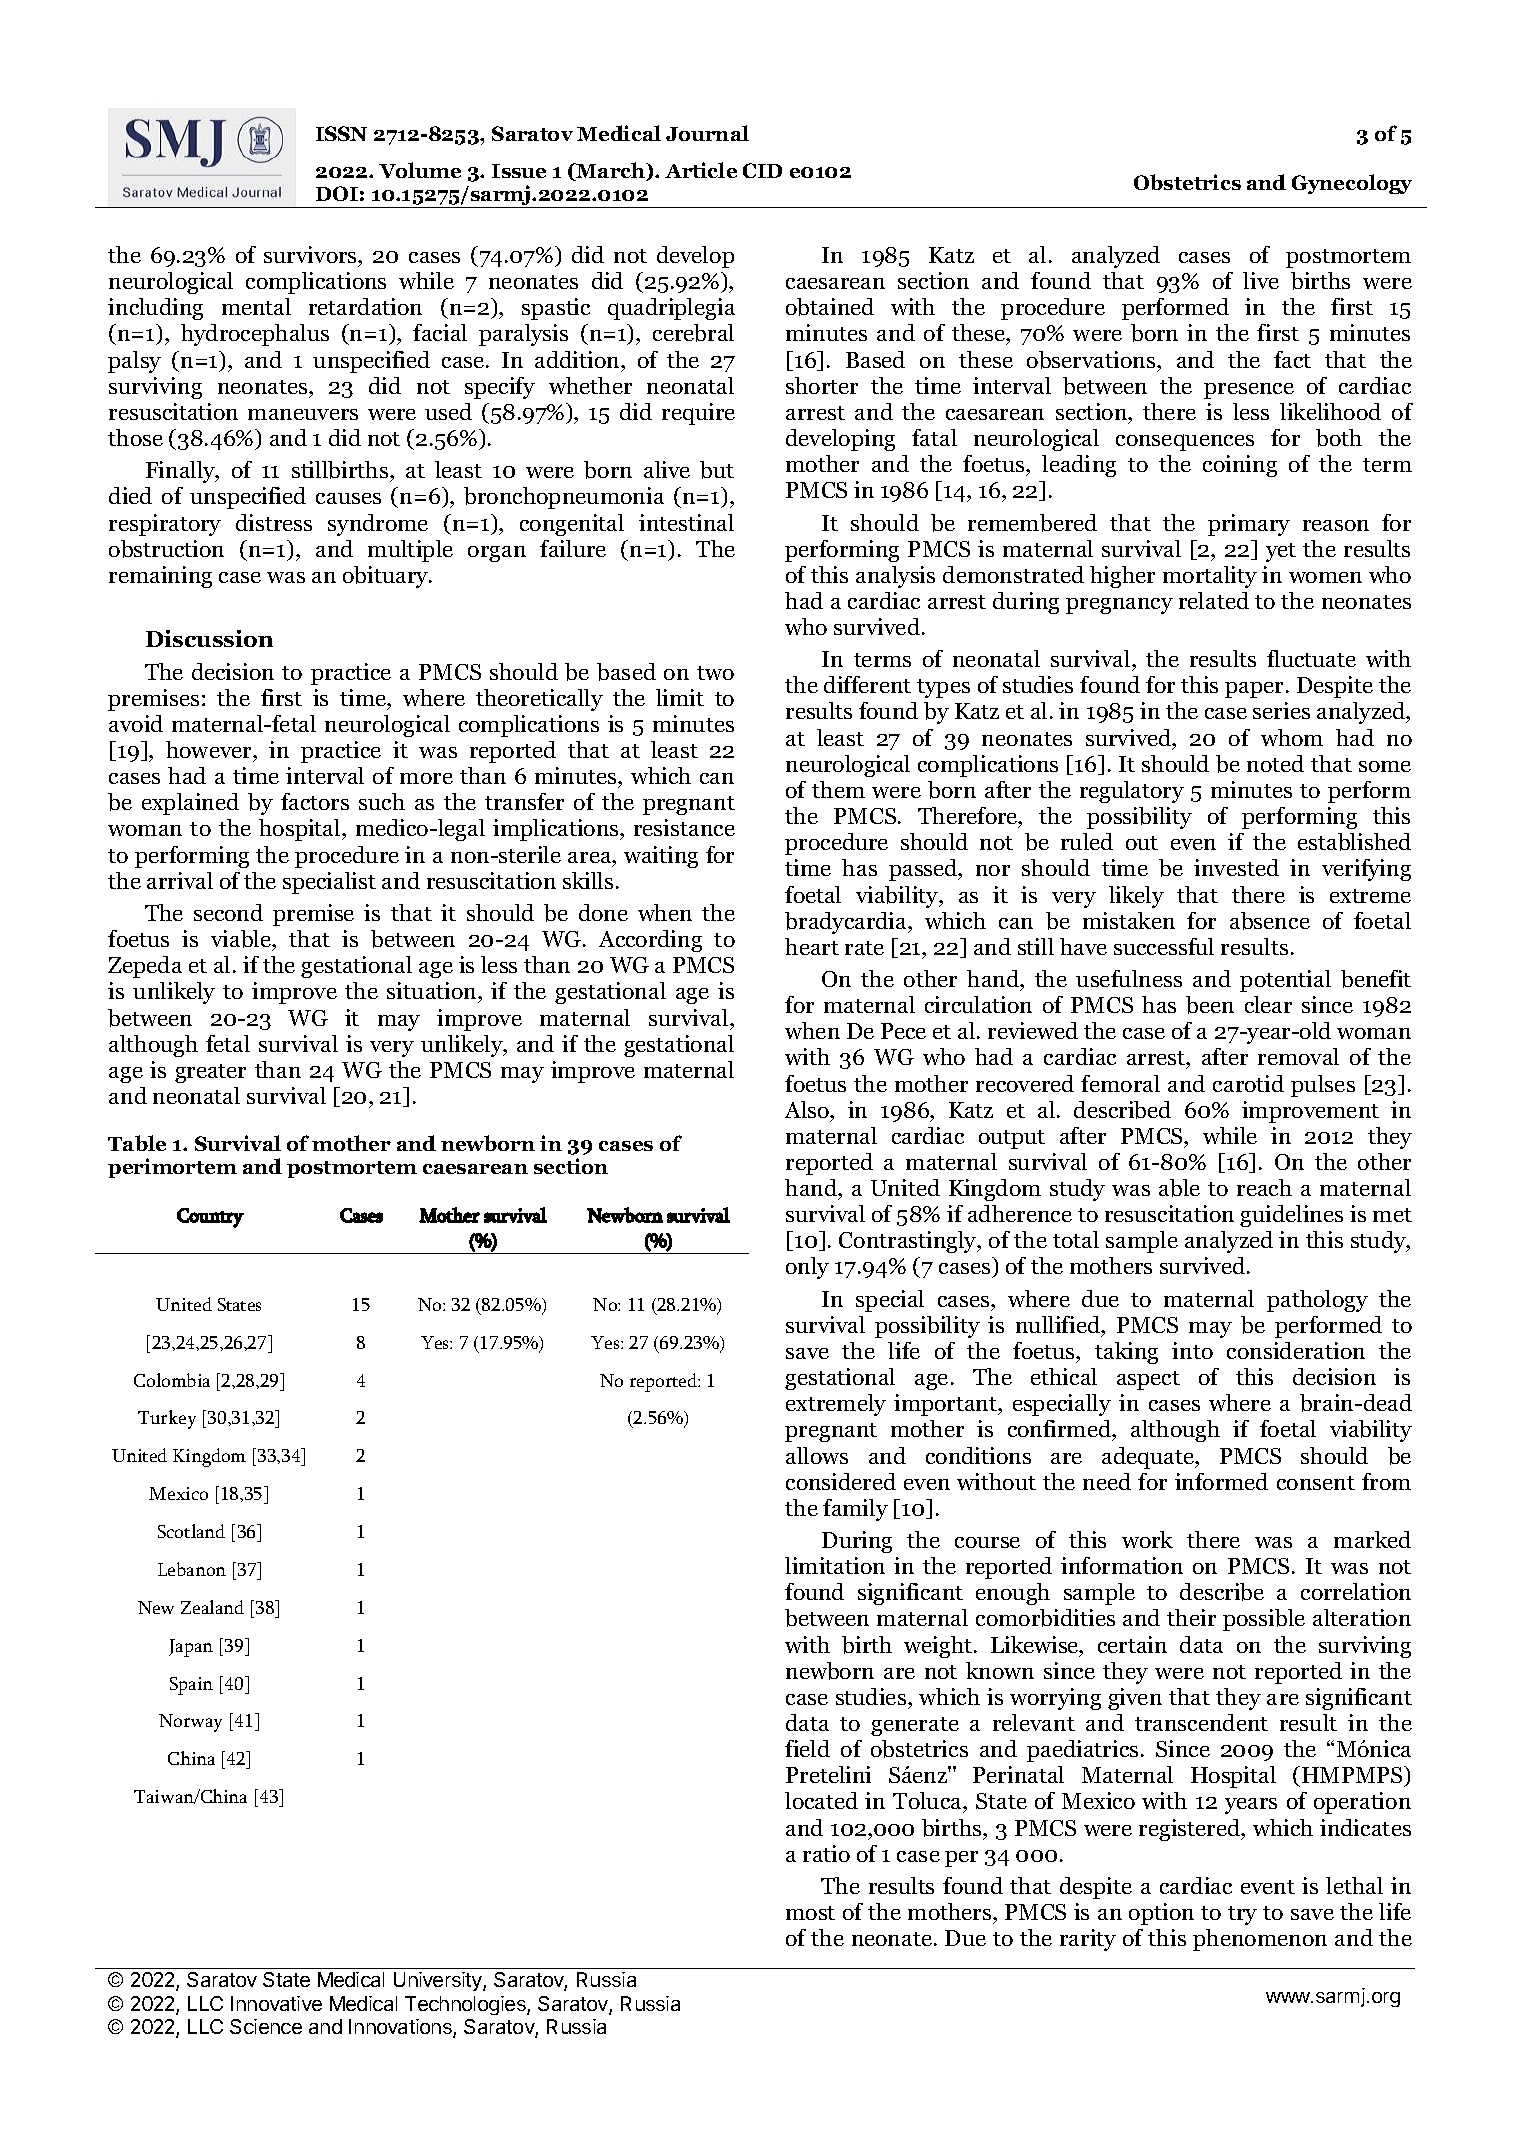 The width and height of the document is (1521, 2151). Describe the element at coordinates (762, 170) in the document. I see `CID` at that location.
